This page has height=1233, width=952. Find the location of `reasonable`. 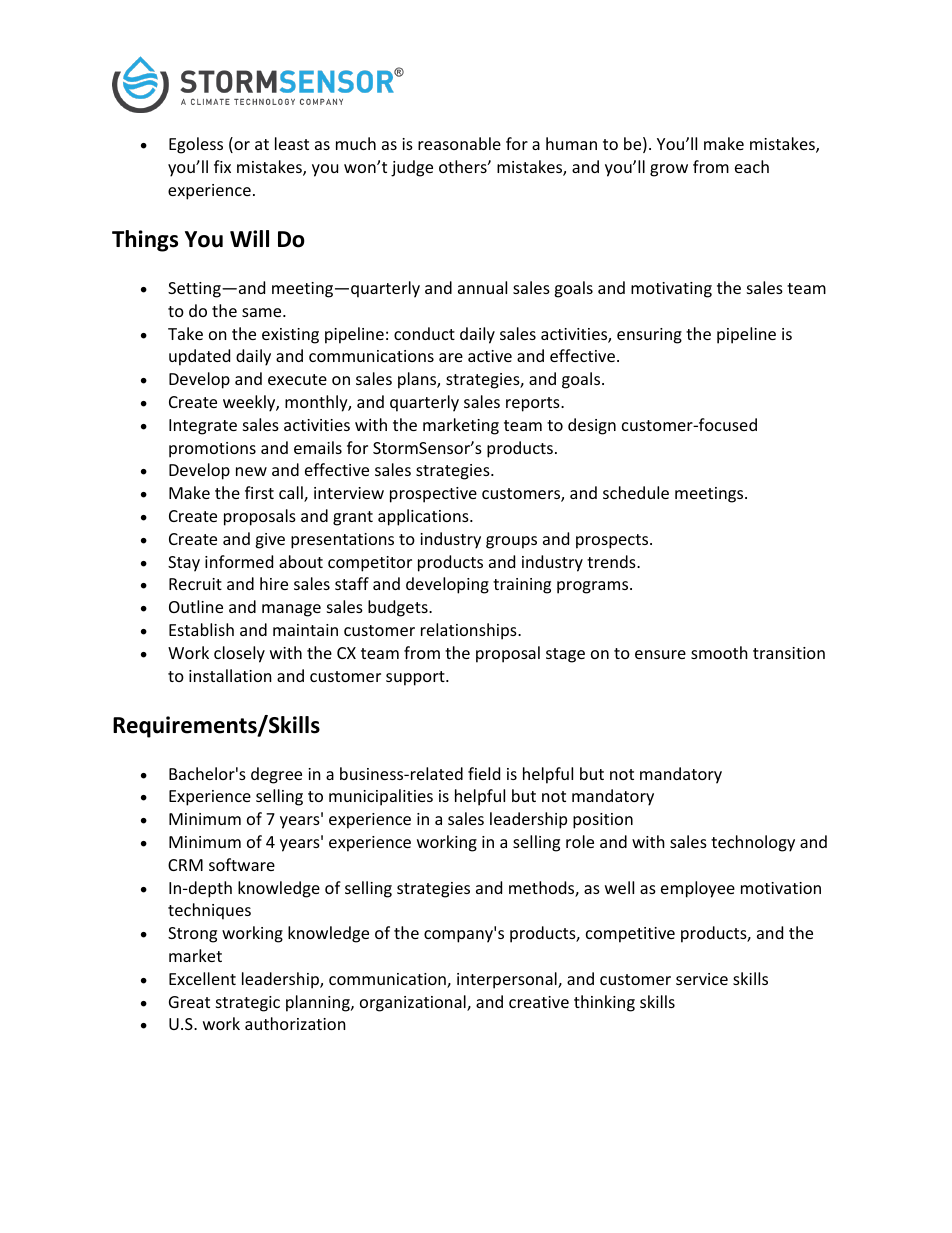

reasonable is located at coordinates (459, 143).
